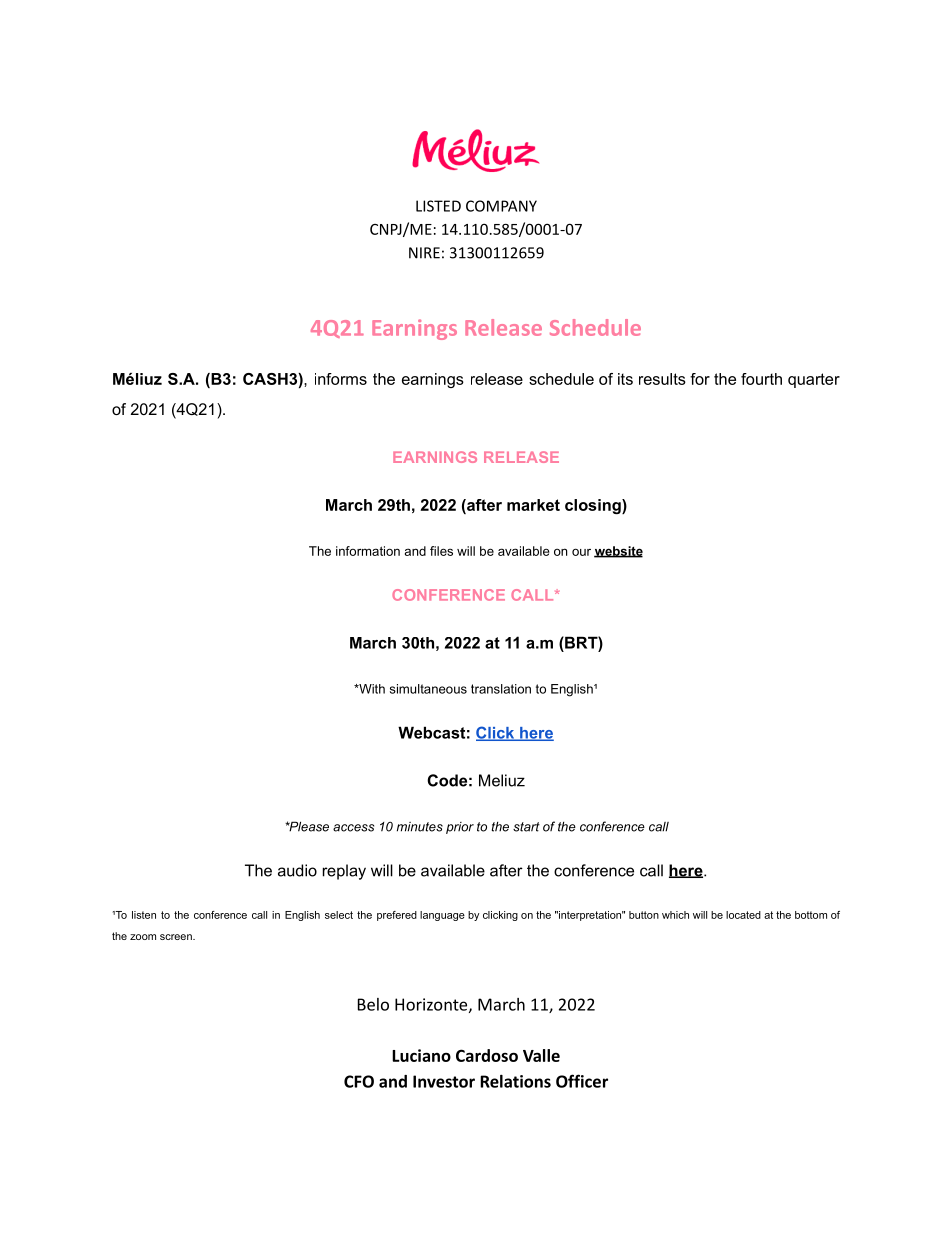 The image size is (952, 1233). What do you see at coordinates (359, 1081) in the screenshot?
I see `CFO` at bounding box center [359, 1081].
